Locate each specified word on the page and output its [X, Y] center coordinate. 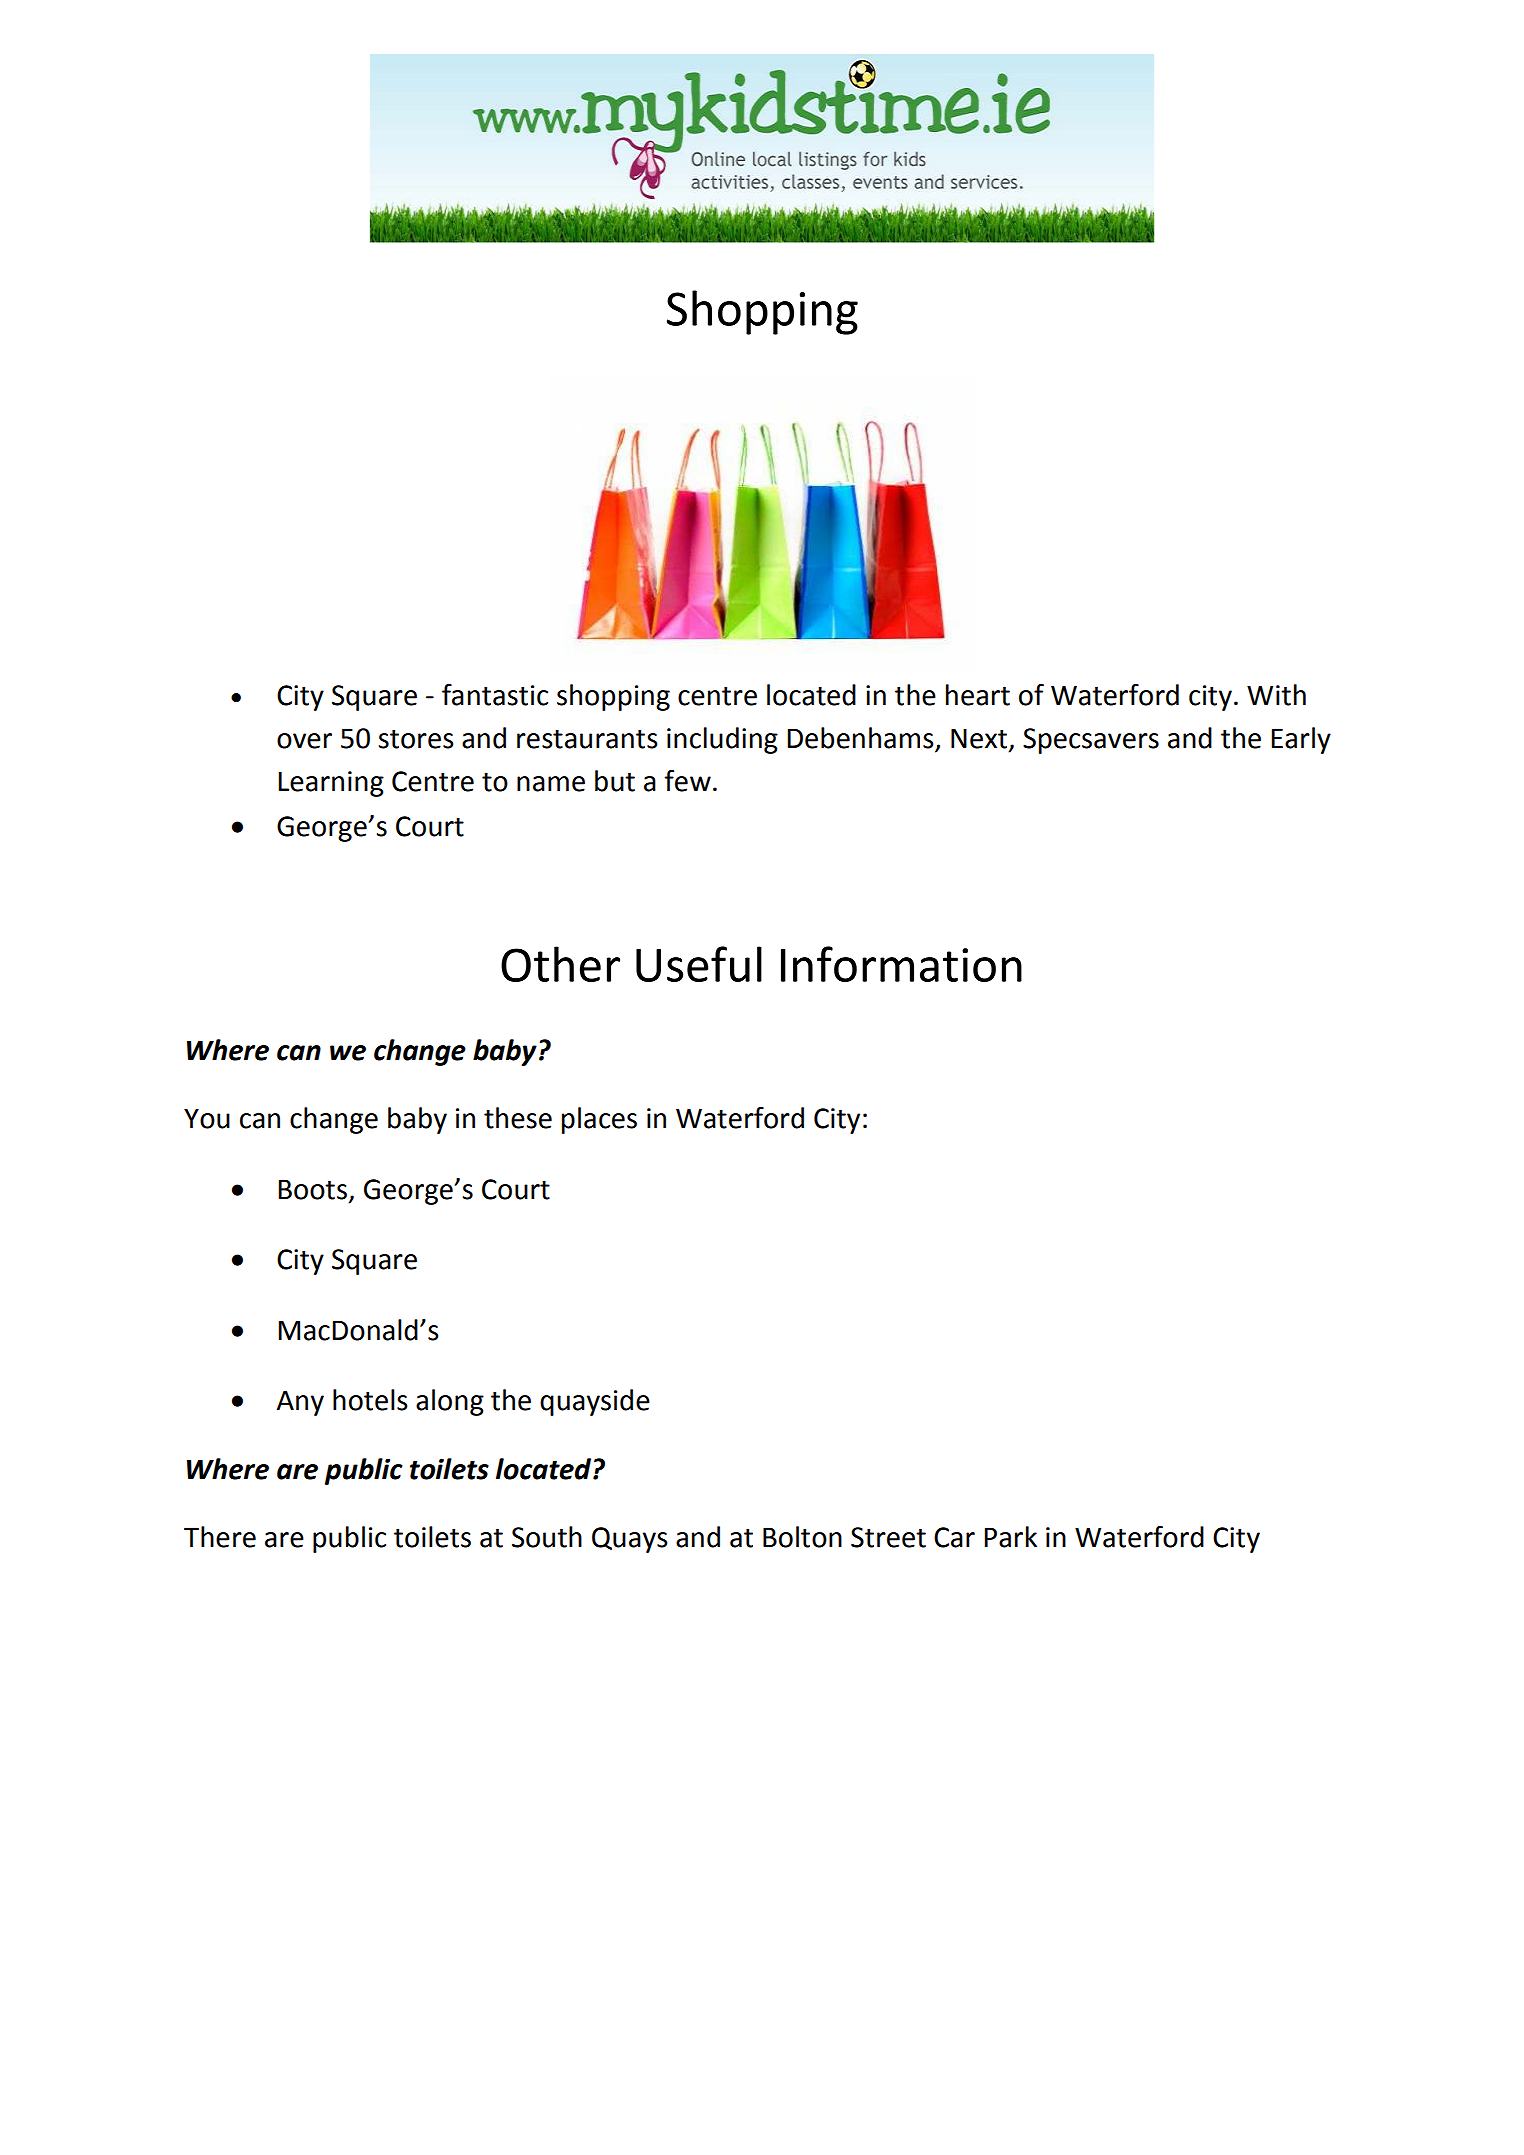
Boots [312, 1189]
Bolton [802, 1537]
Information [901, 964]
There [220, 1537]
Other [560, 964]
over [304, 741]
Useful [699, 964]
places [599, 1120]
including [722, 740]
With [1276, 695]
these [518, 1118]
